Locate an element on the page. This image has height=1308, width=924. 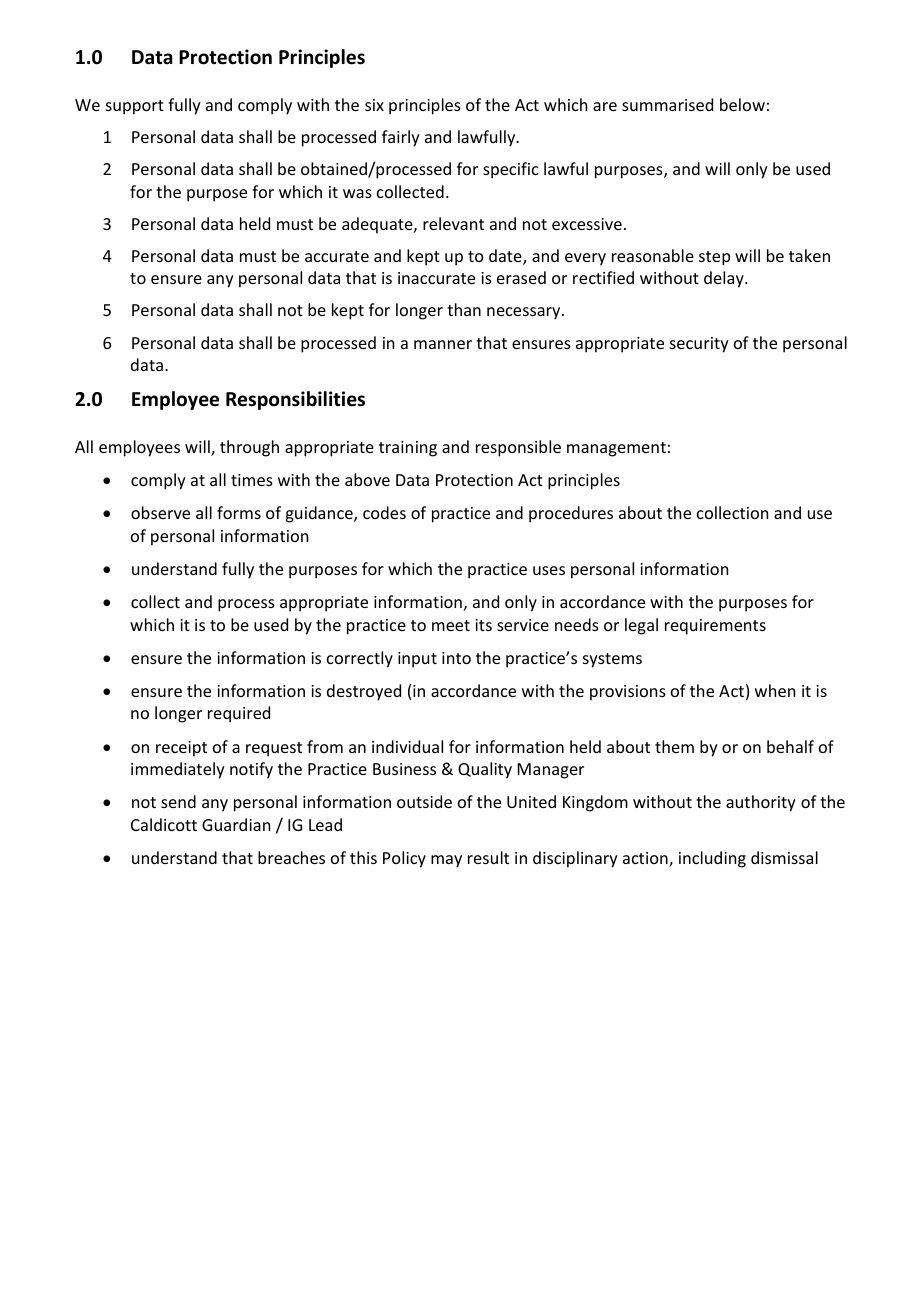
its is located at coordinates (483, 625).
